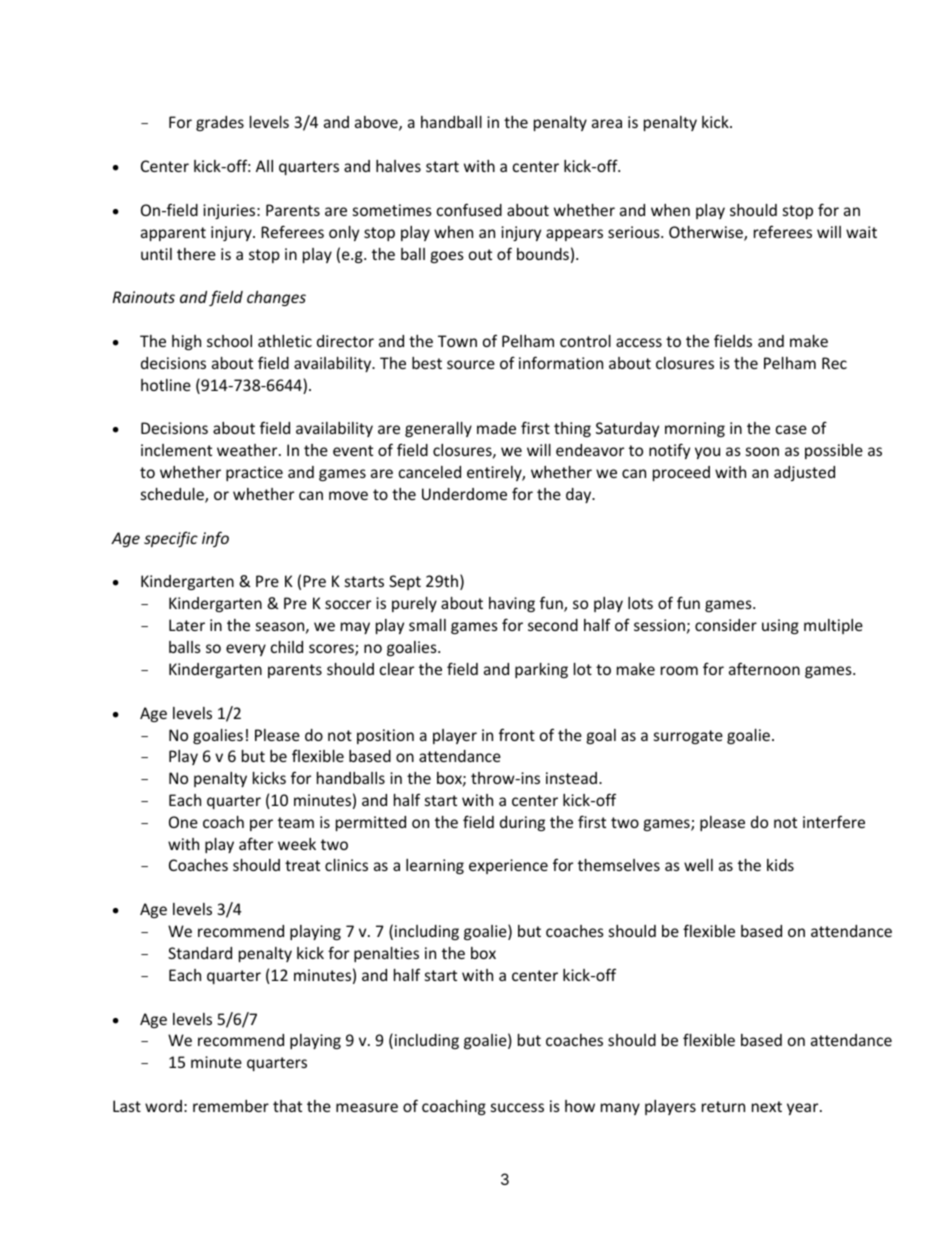 The width and height of the screenshot is (952, 1233). Describe the element at coordinates (517, 1107) in the screenshot. I see `success` at that location.
